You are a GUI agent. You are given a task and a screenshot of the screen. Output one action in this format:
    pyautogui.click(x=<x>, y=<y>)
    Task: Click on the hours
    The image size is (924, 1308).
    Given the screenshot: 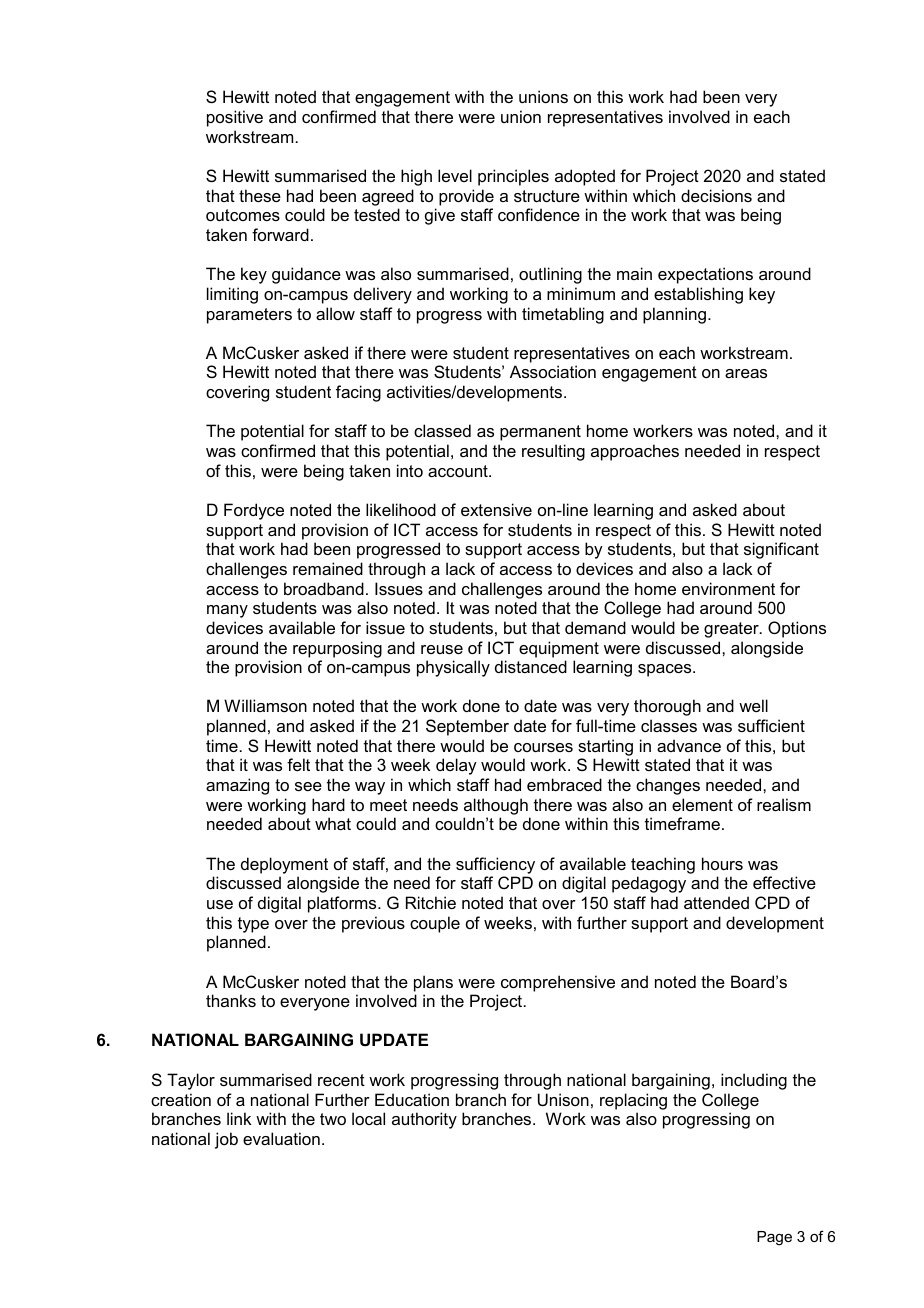 What is the action you would take?
    pyautogui.click(x=722, y=863)
